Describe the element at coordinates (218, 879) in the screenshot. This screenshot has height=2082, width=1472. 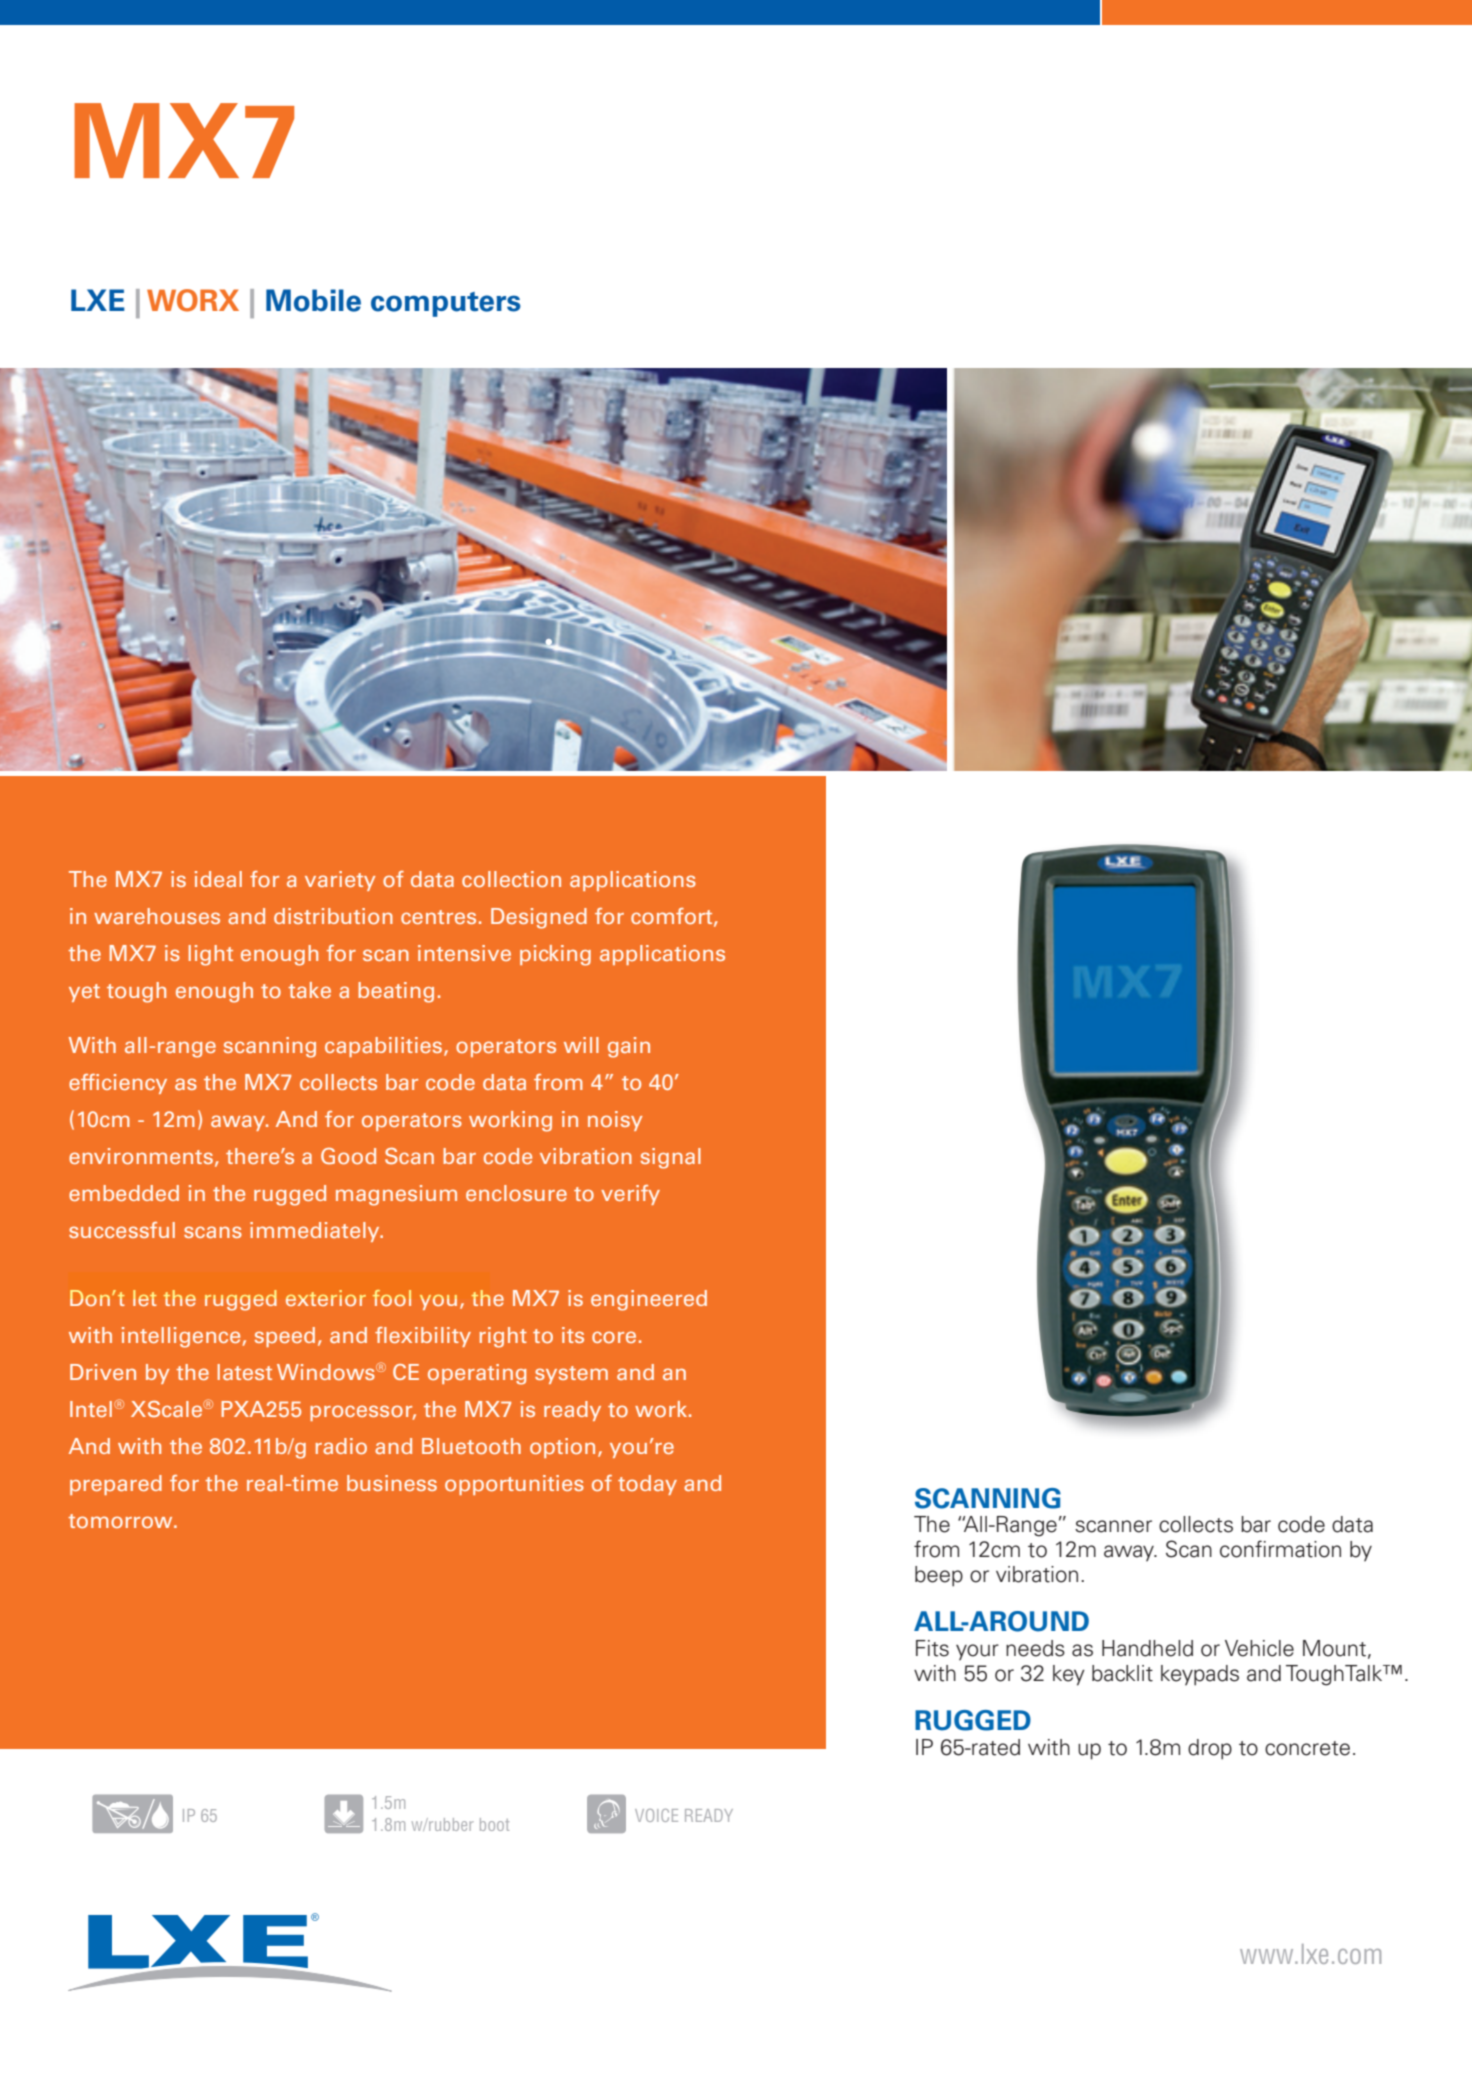
I see `ideal` at that location.
